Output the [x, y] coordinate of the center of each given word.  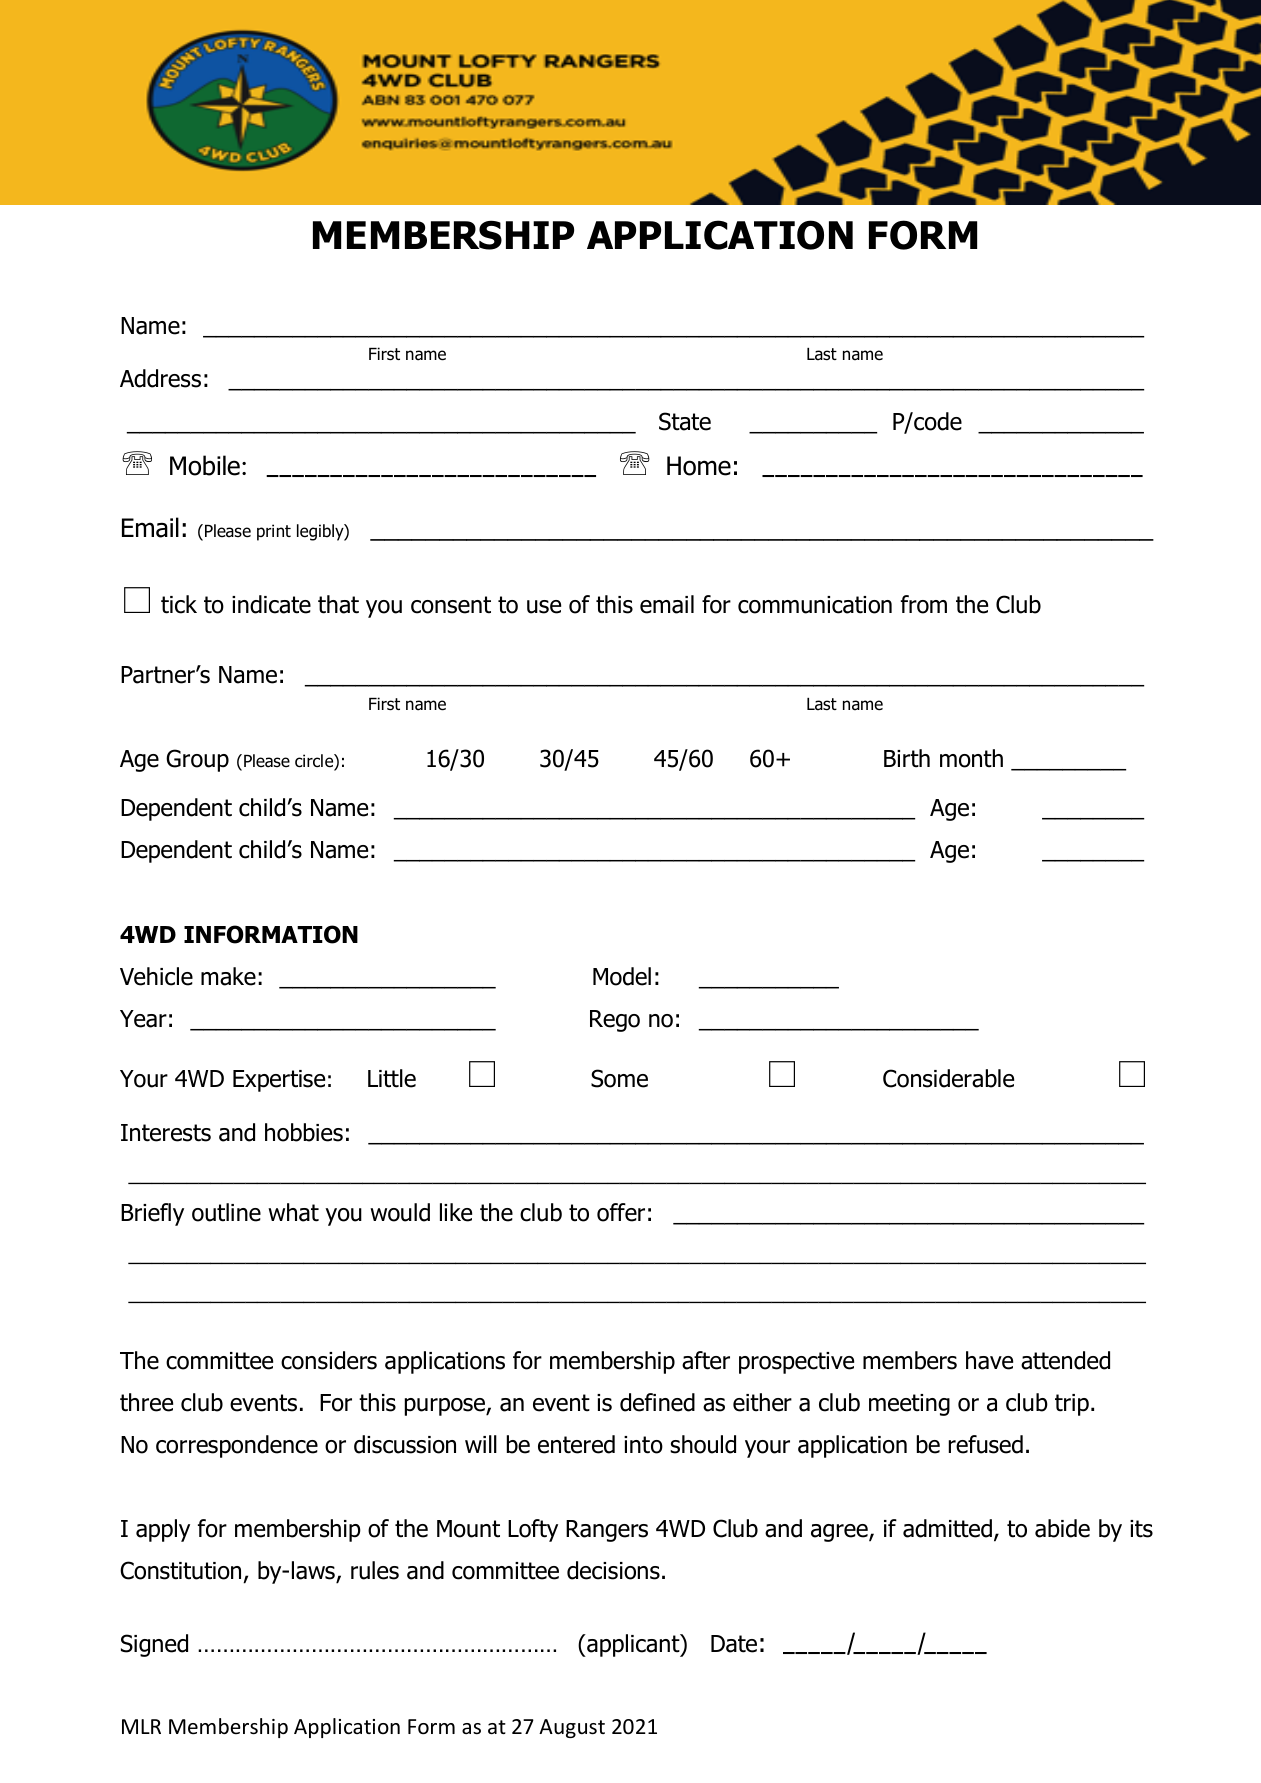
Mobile [205, 465]
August [572, 1728]
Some [619, 1078]
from [924, 604]
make [228, 976]
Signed [154, 1645]
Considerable [948, 1078]
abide [1062, 1528]
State [685, 421]
